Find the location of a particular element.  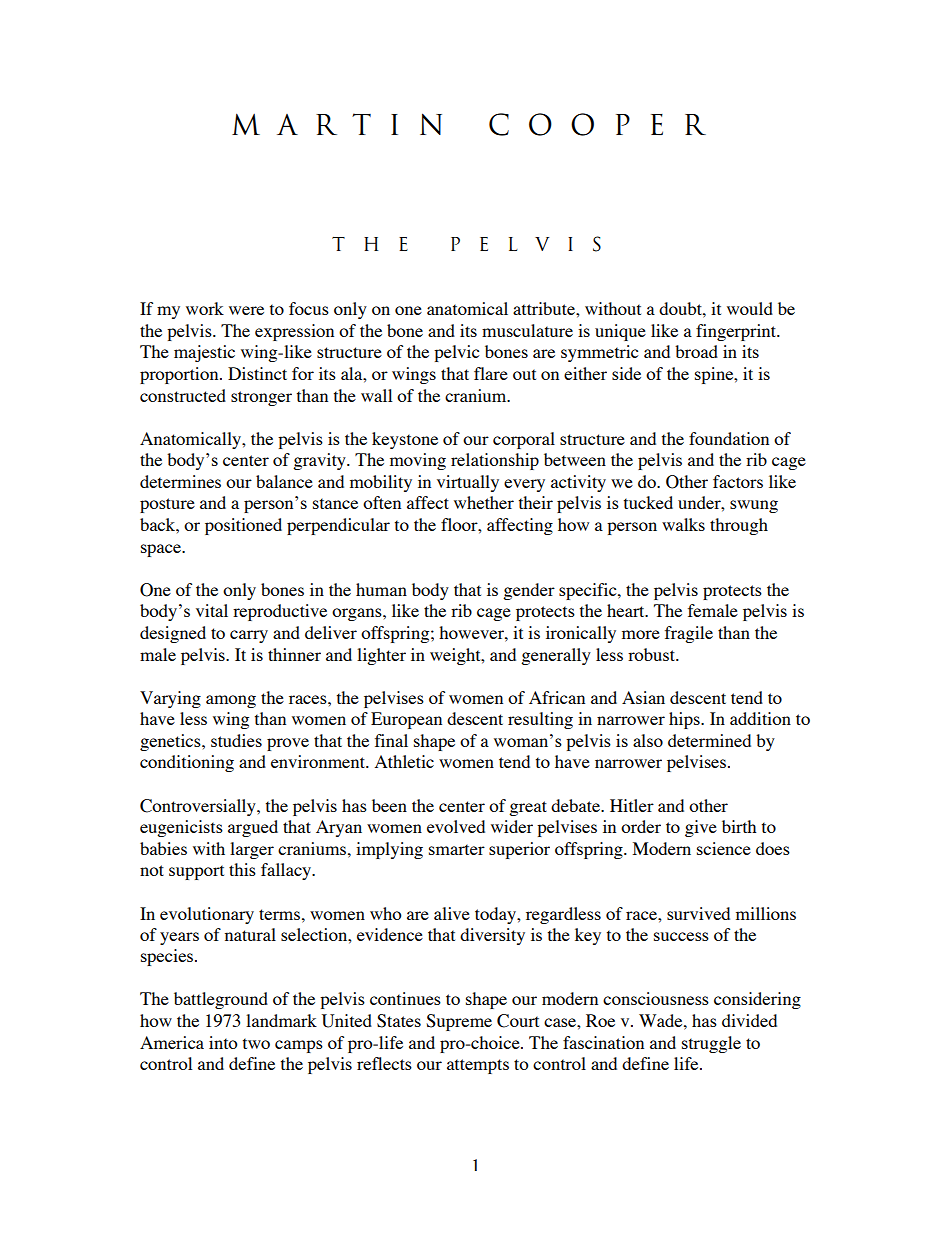

were is located at coordinates (246, 310).
